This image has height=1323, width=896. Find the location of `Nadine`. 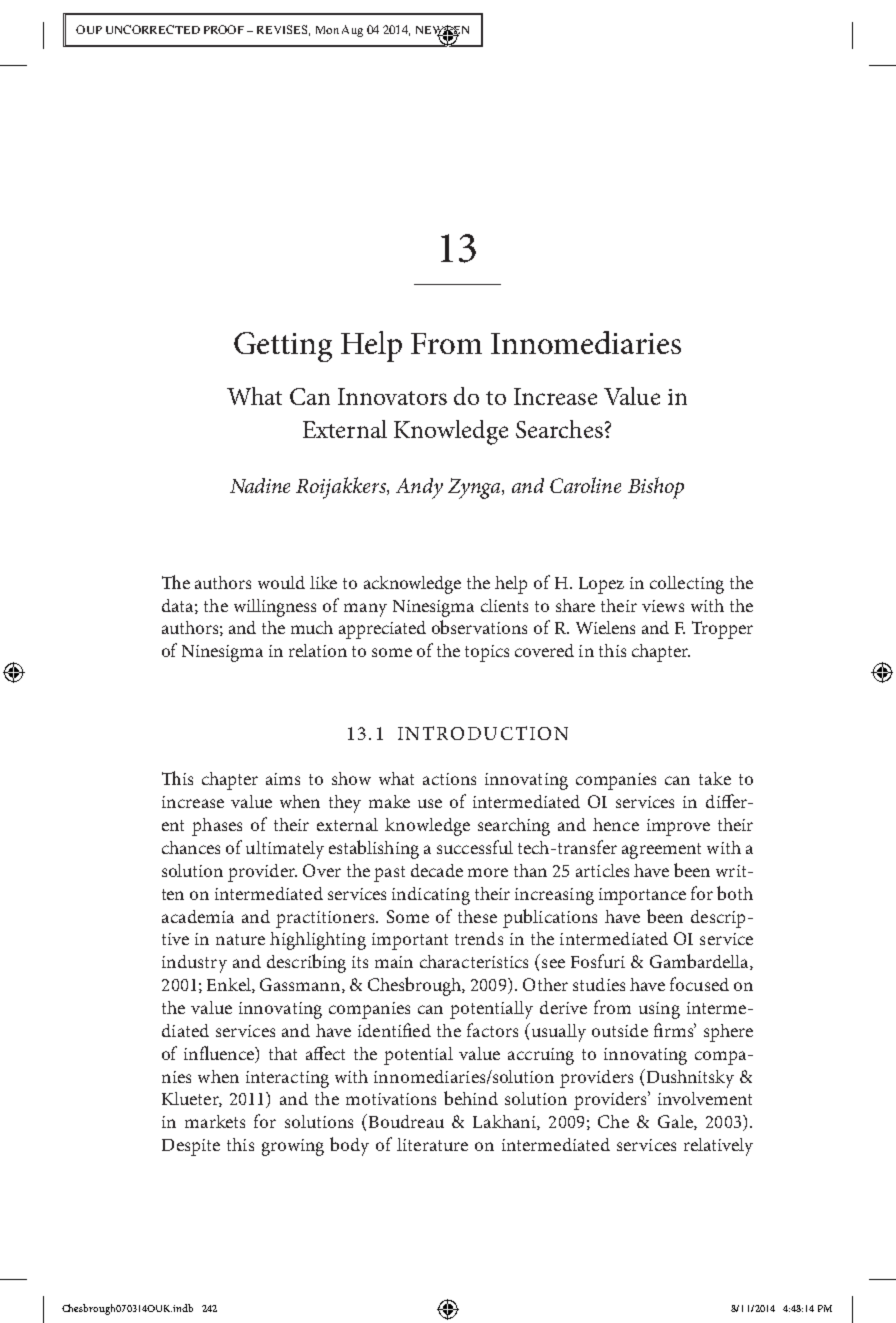

Nadine is located at coordinates (260, 485).
